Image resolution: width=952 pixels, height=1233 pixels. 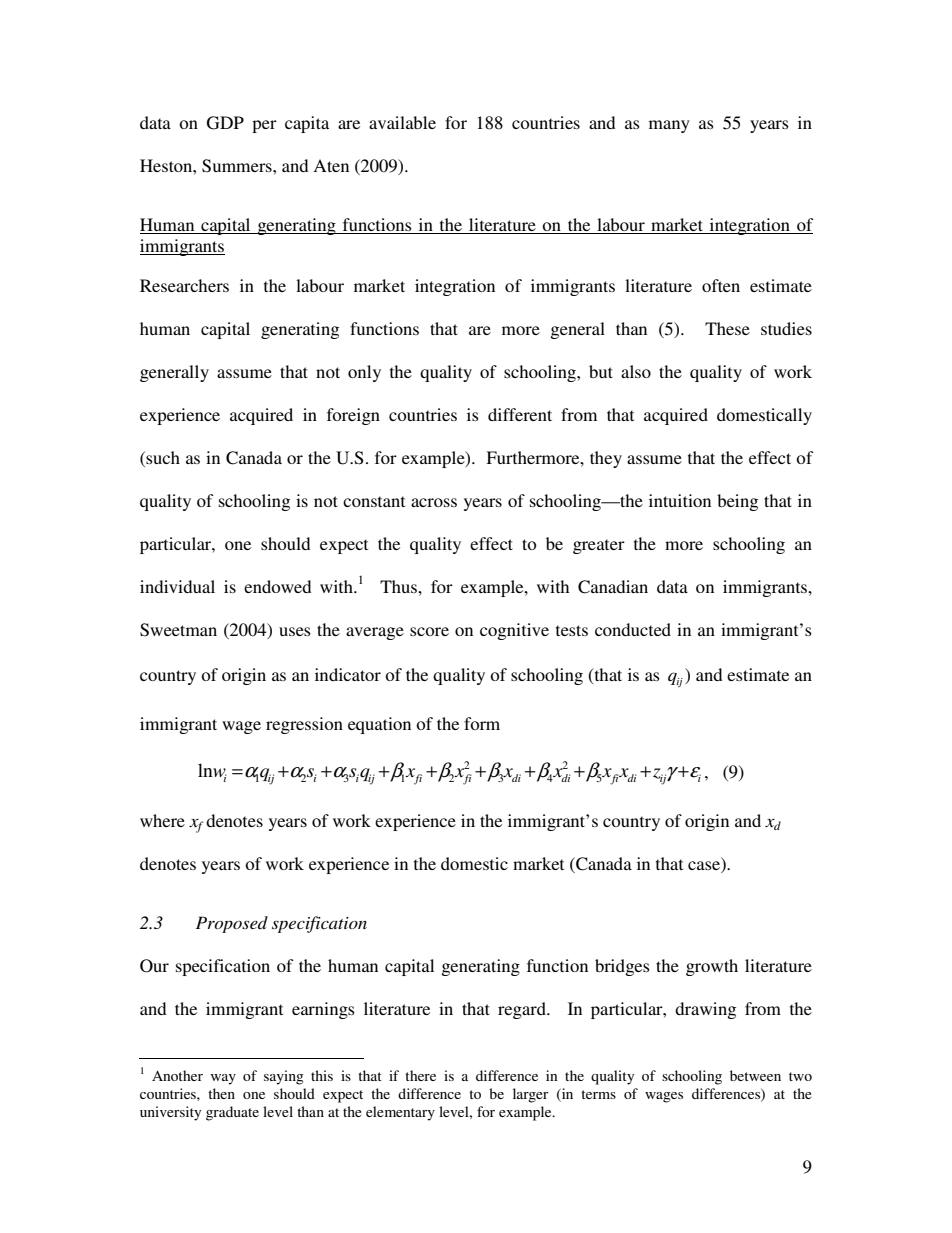 What do you see at coordinates (238, 166) in the page?
I see `Summers` at bounding box center [238, 166].
